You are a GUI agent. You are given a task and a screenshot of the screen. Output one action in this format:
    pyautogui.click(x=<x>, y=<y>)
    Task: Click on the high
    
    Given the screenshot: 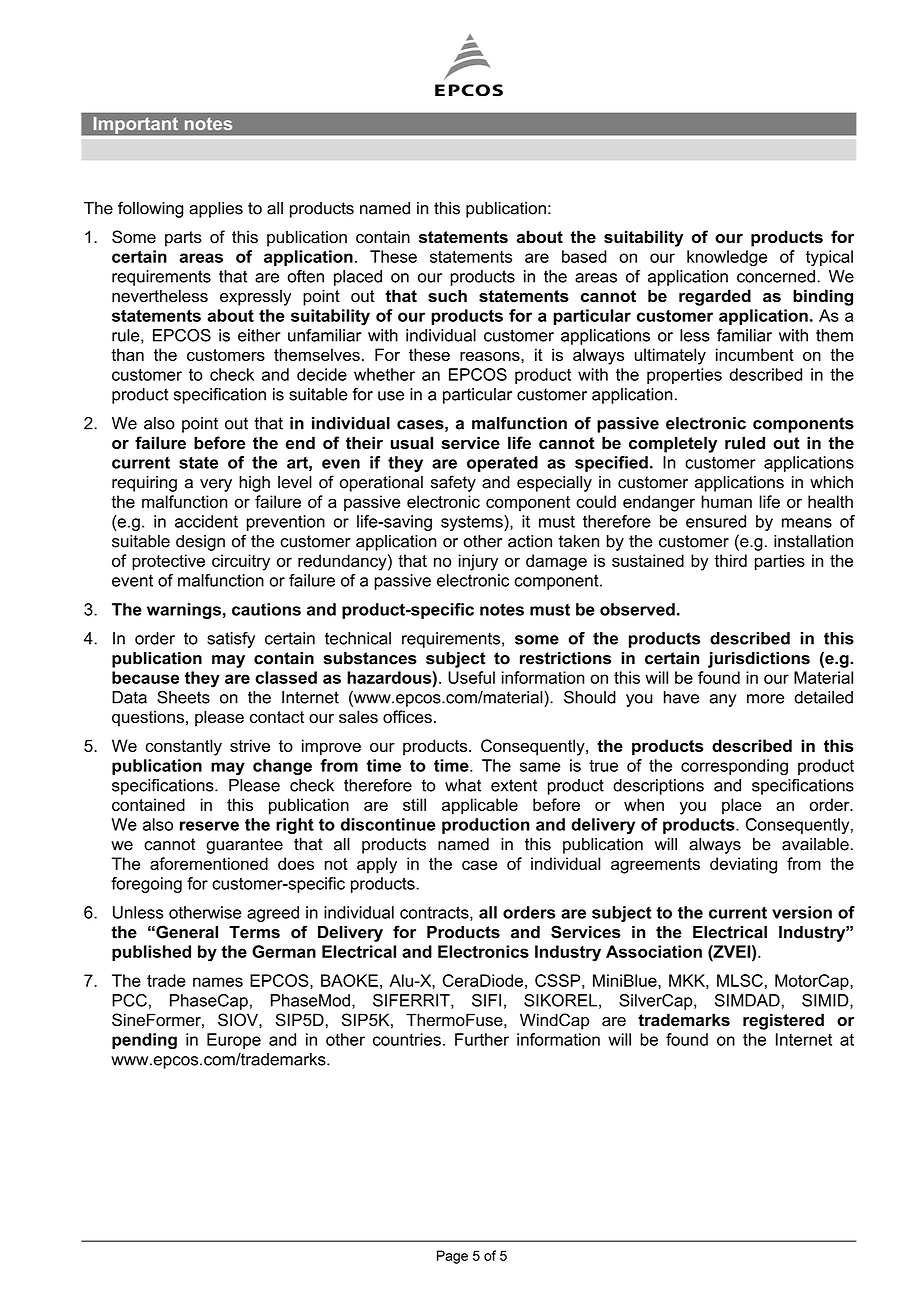 What is the action you would take?
    pyautogui.click(x=254, y=484)
